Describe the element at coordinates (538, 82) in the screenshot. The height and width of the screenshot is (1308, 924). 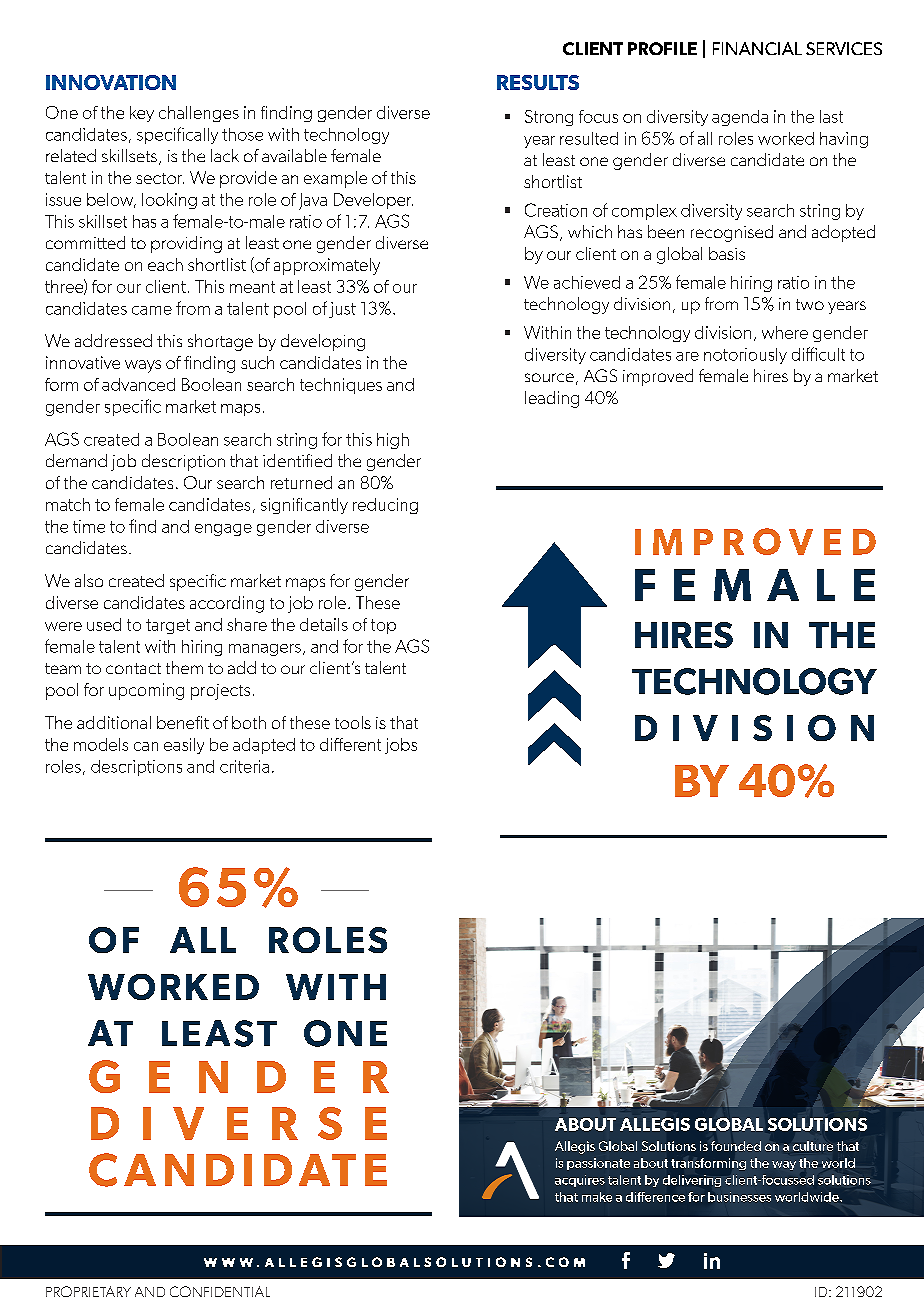
I see `RESULTS` at that location.
